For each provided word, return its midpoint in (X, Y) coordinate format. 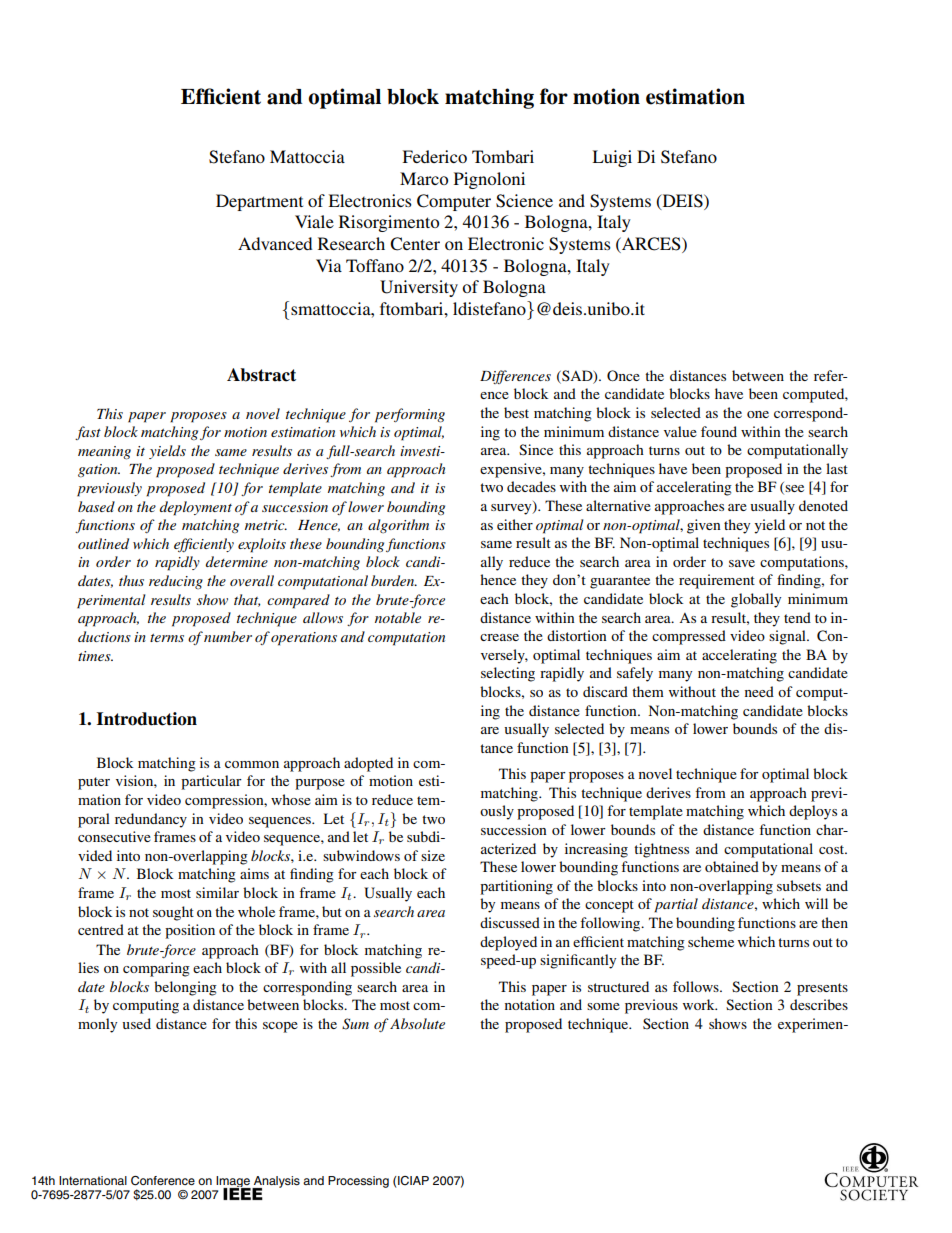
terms (167, 638)
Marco (424, 178)
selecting (508, 674)
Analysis (276, 1183)
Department (259, 202)
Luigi (612, 158)
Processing (358, 1182)
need (759, 691)
